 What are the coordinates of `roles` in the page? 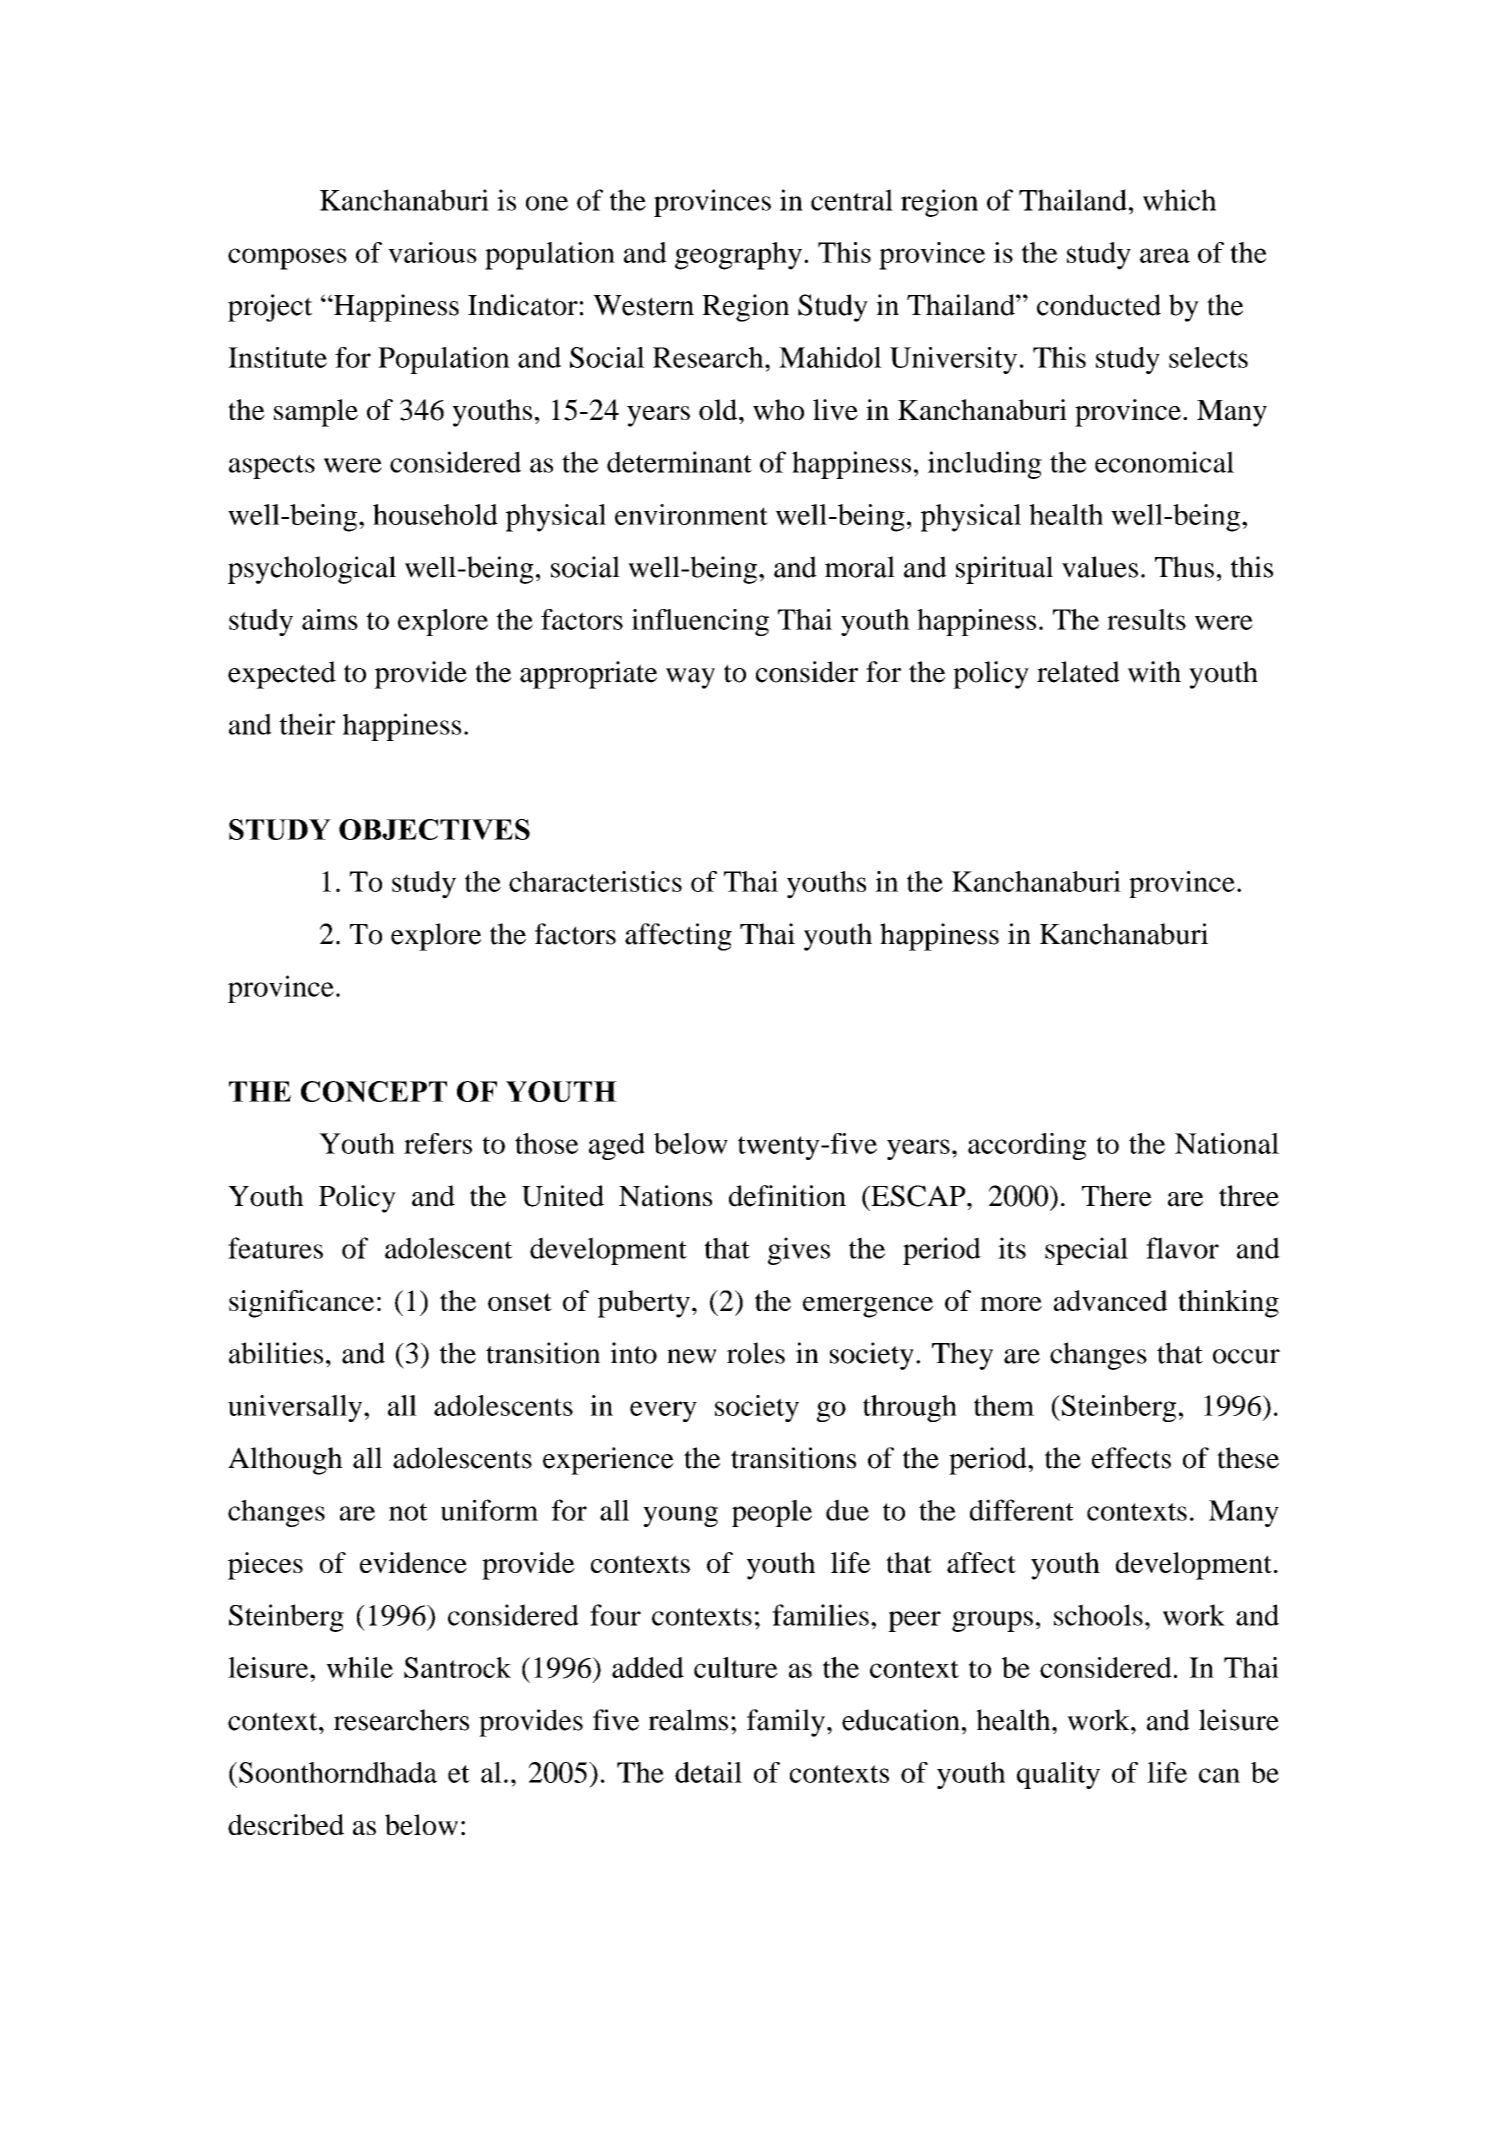 It's located at (756, 1353).
